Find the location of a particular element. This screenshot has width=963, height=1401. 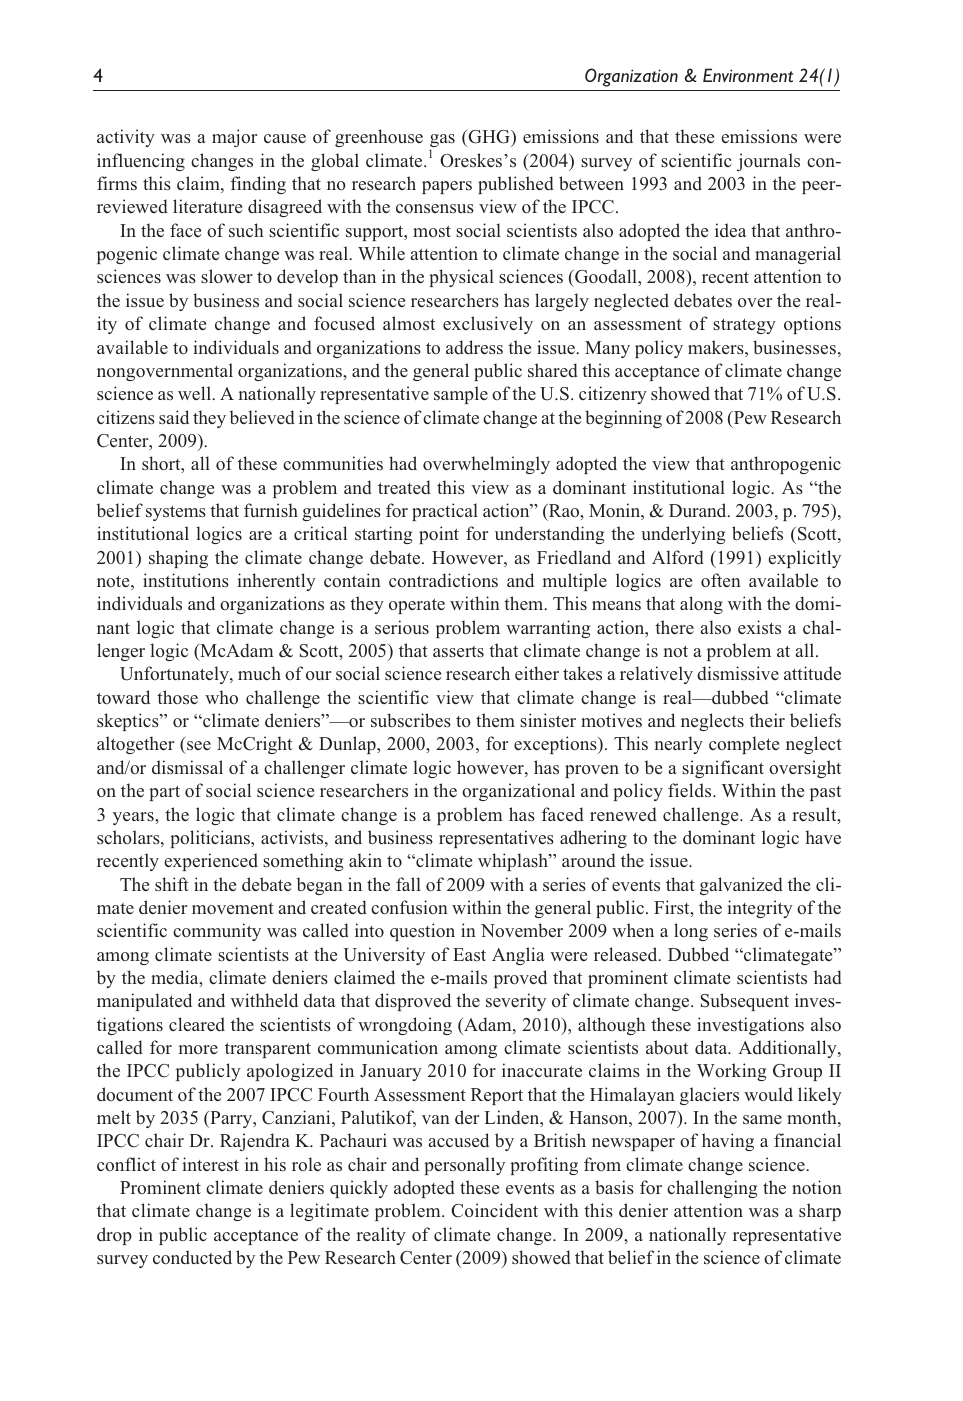

severity is located at coordinates (516, 1002).
